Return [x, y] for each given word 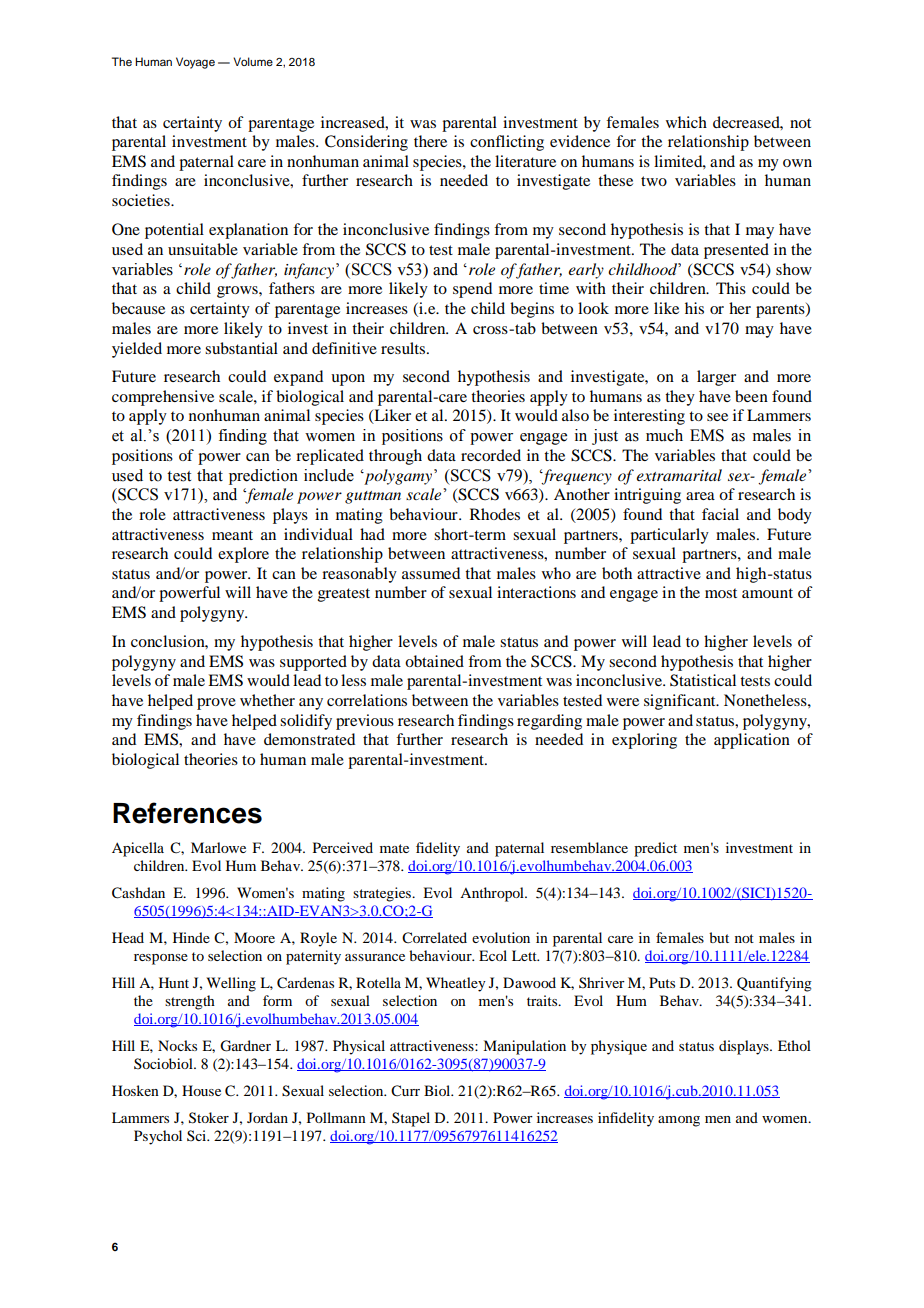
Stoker [209, 1118]
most [721, 593]
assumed [431, 573]
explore [243, 555]
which [686, 122]
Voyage [195, 63]
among [679, 1121]
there [430, 141]
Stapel [411, 1119]
